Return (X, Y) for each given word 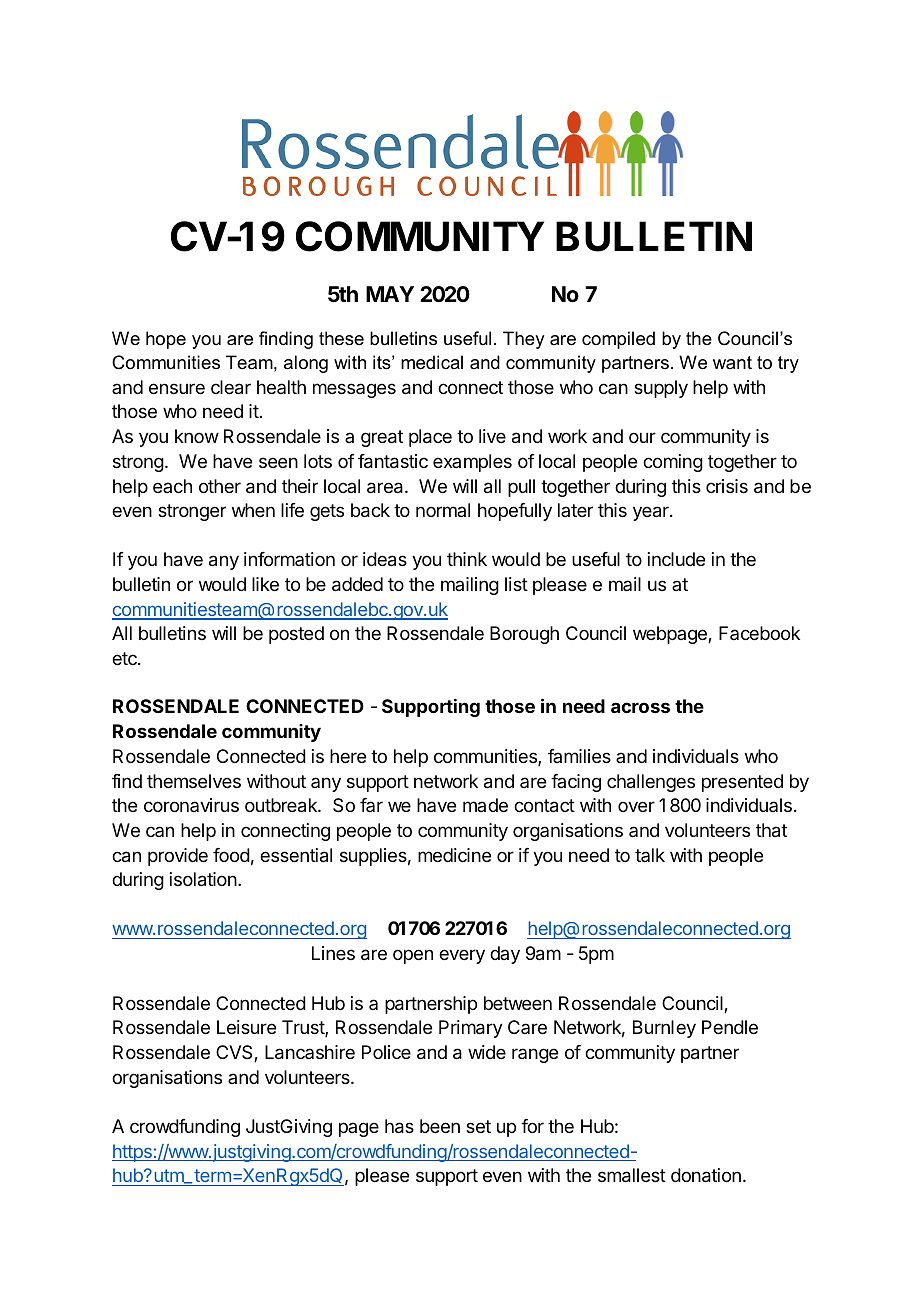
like (265, 584)
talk (650, 855)
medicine (454, 855)
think (467, 559)
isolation (203, 879)
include (676, 559)
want (732, 362)
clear (231, 387)
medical (432, 362)
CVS (235, 1053)
